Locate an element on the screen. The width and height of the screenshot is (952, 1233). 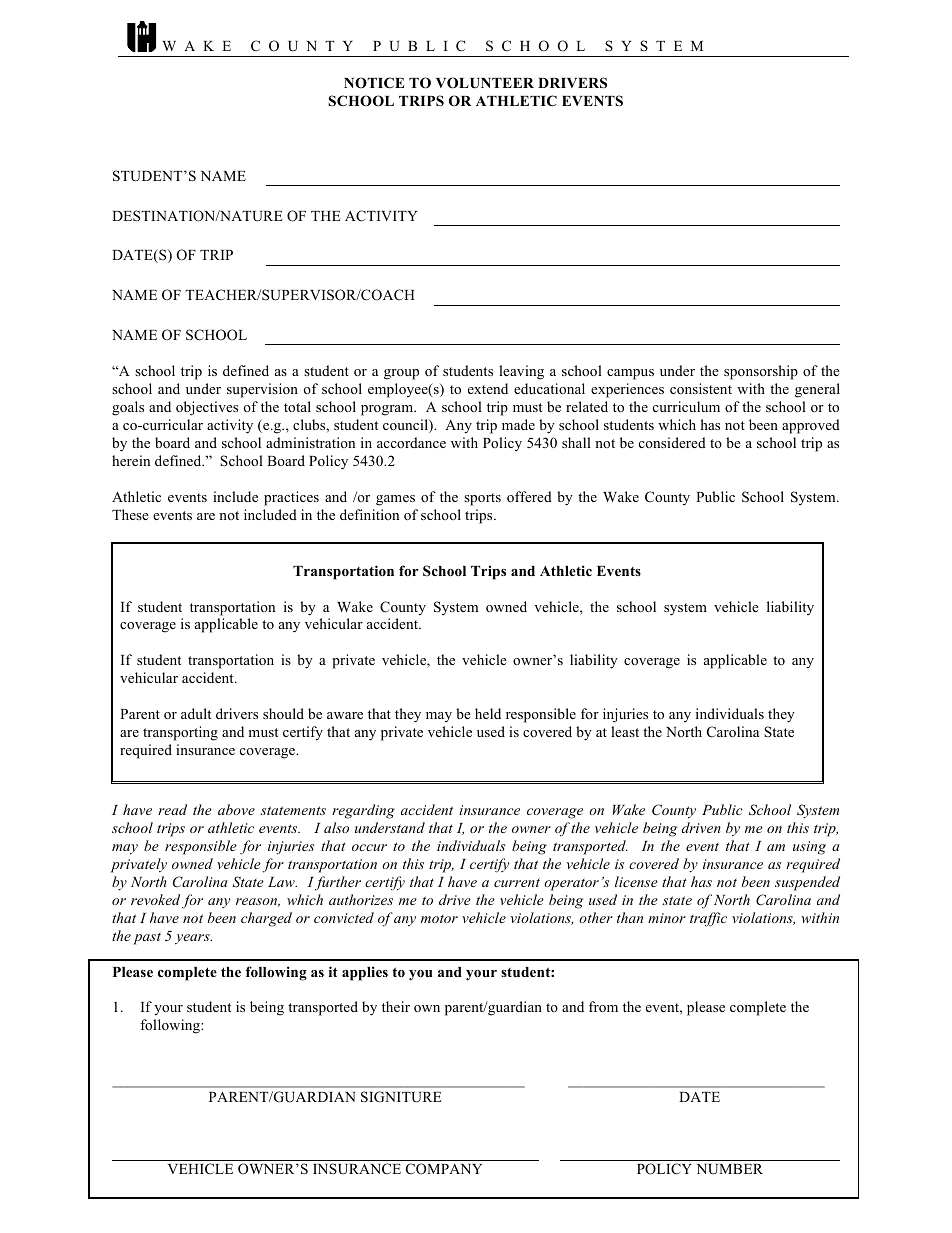
least is located at coordinates (625, 731).
